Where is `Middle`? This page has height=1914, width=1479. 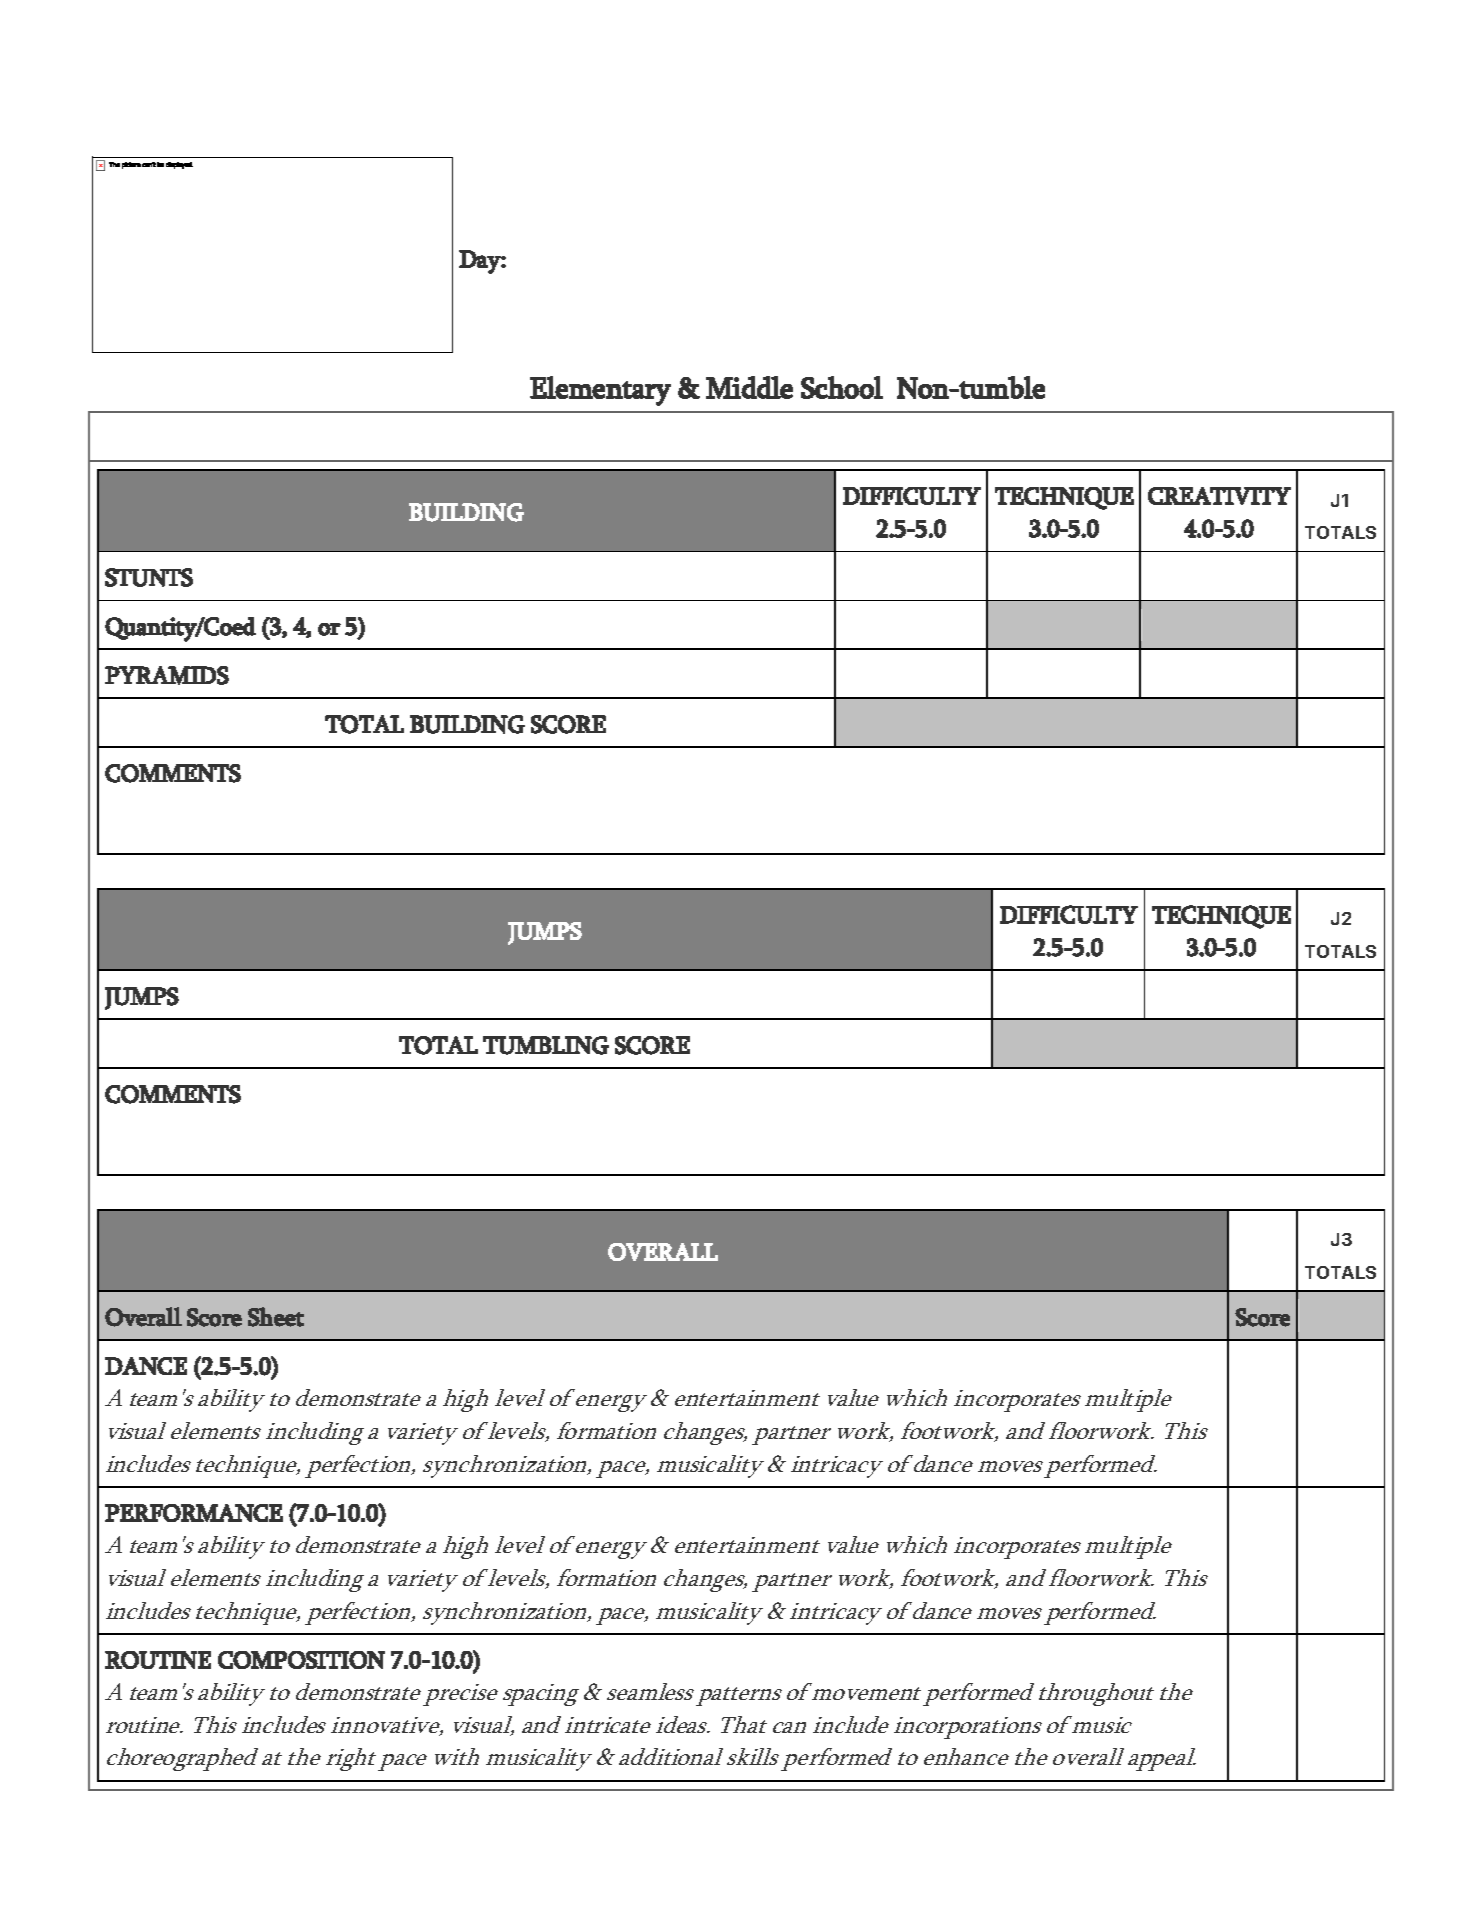
Middle is located at coordinates (749, 387).
